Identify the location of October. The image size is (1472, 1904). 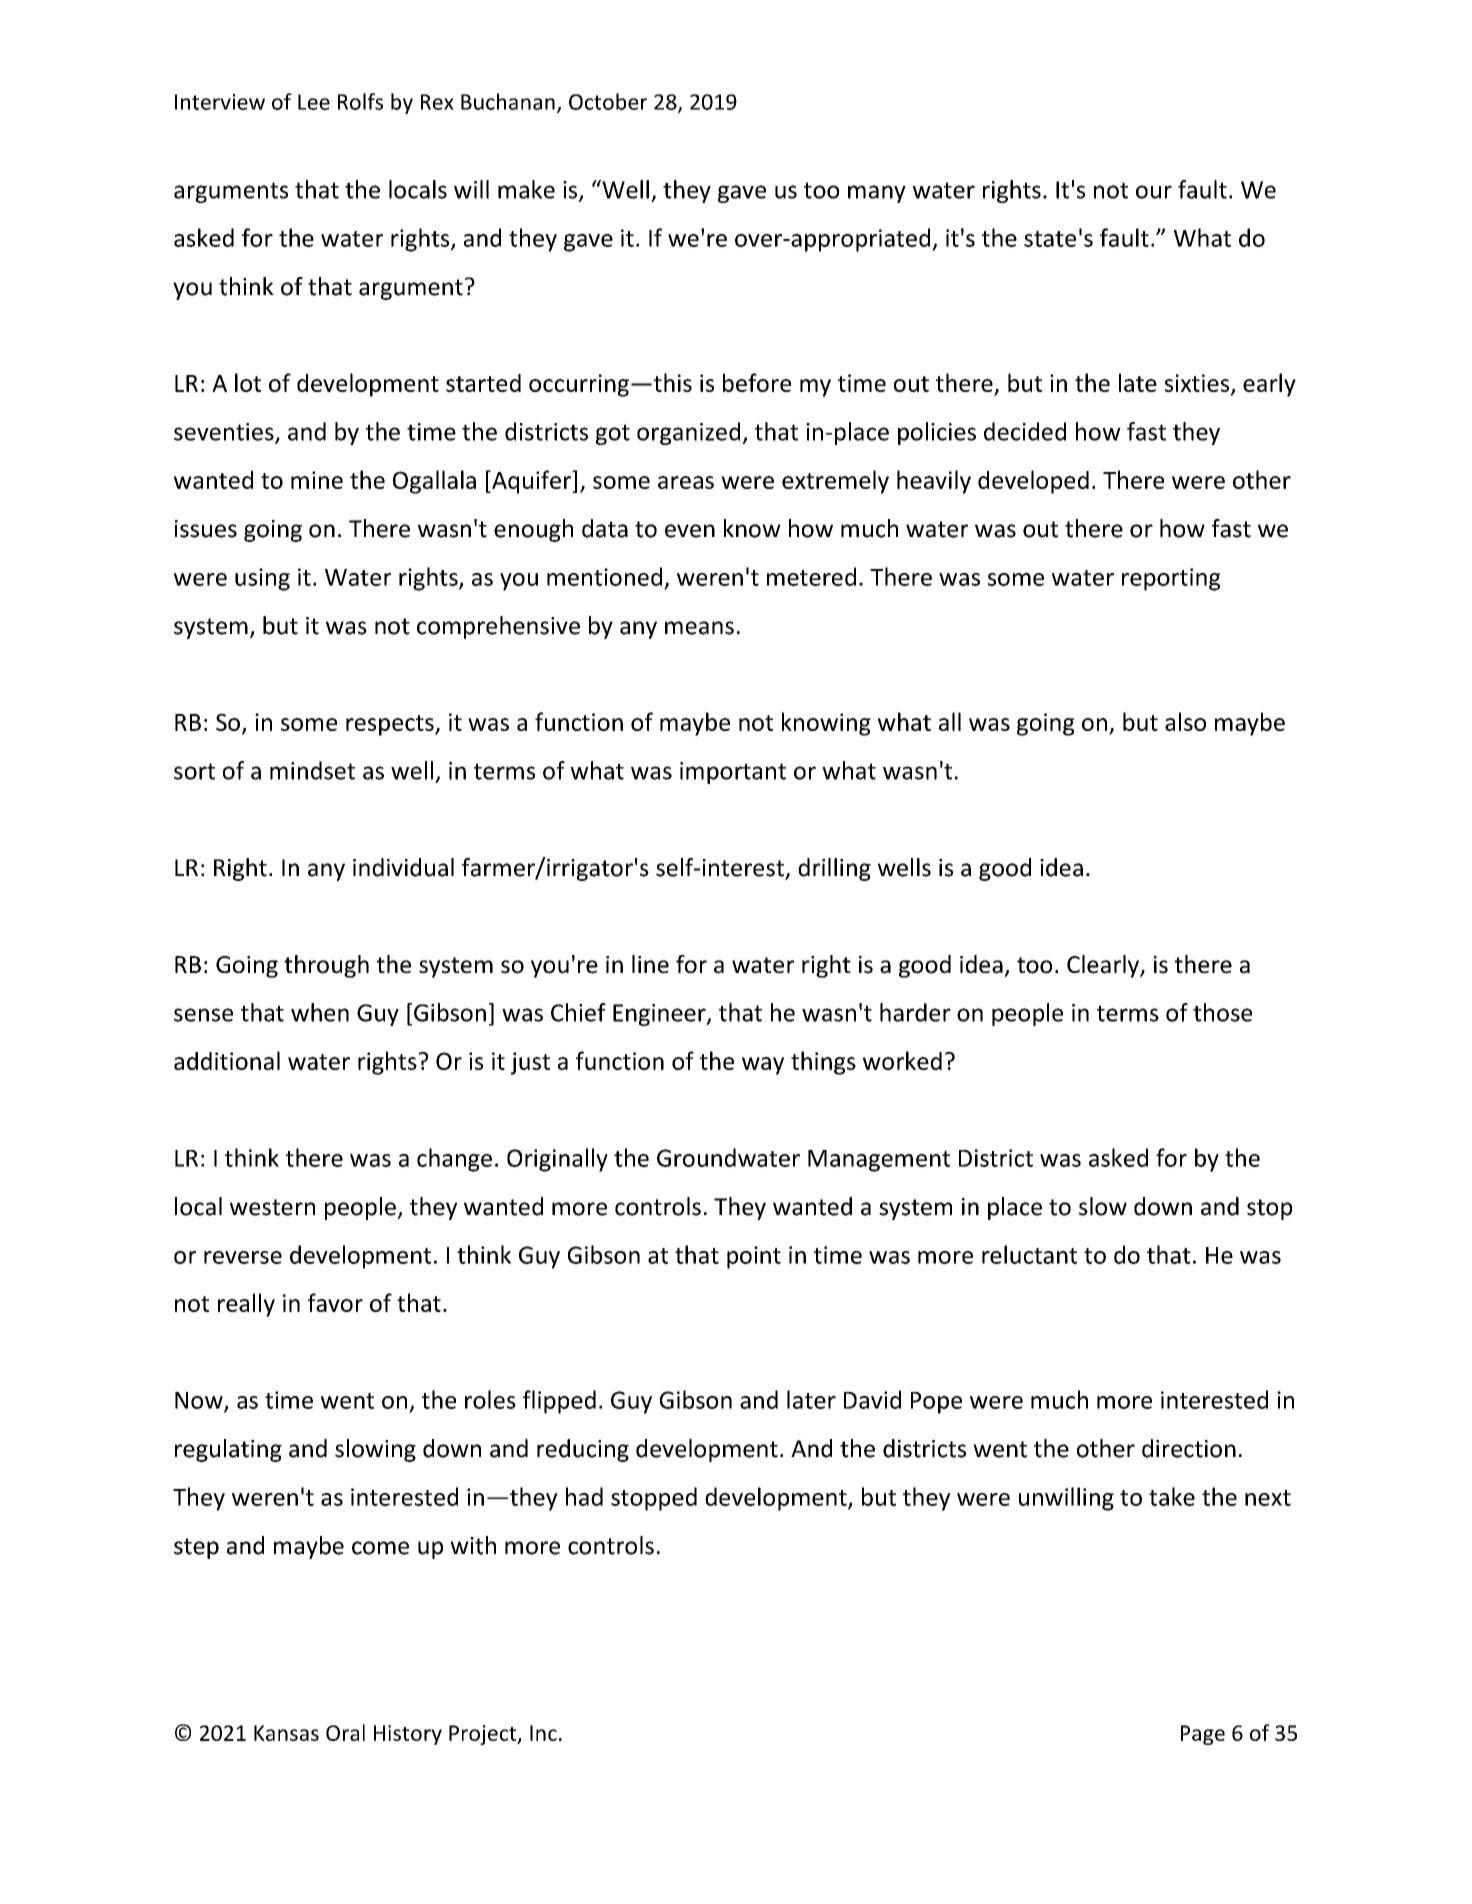
(608, 101).
